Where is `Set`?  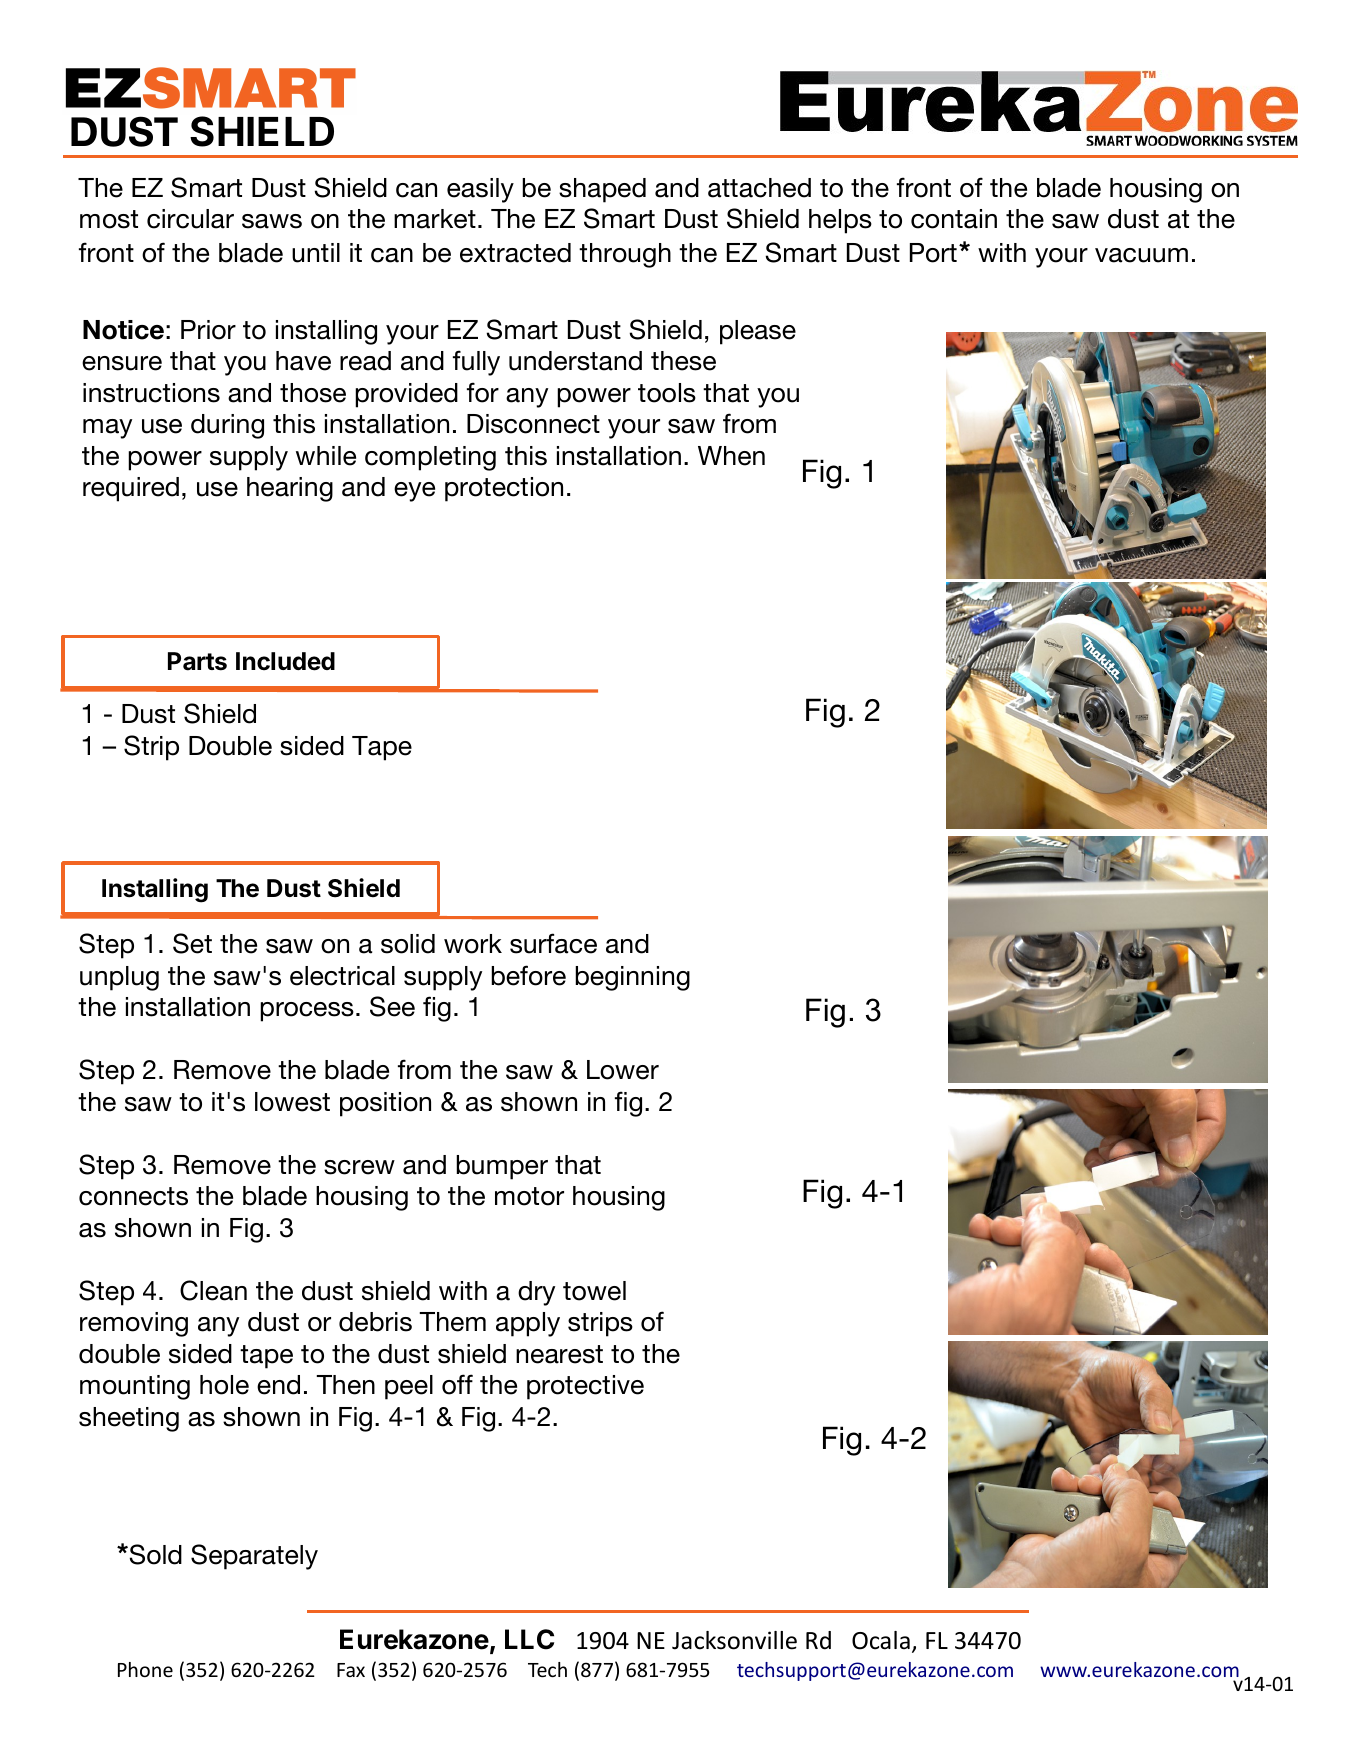 Set is located at coordinates (192, 943).
